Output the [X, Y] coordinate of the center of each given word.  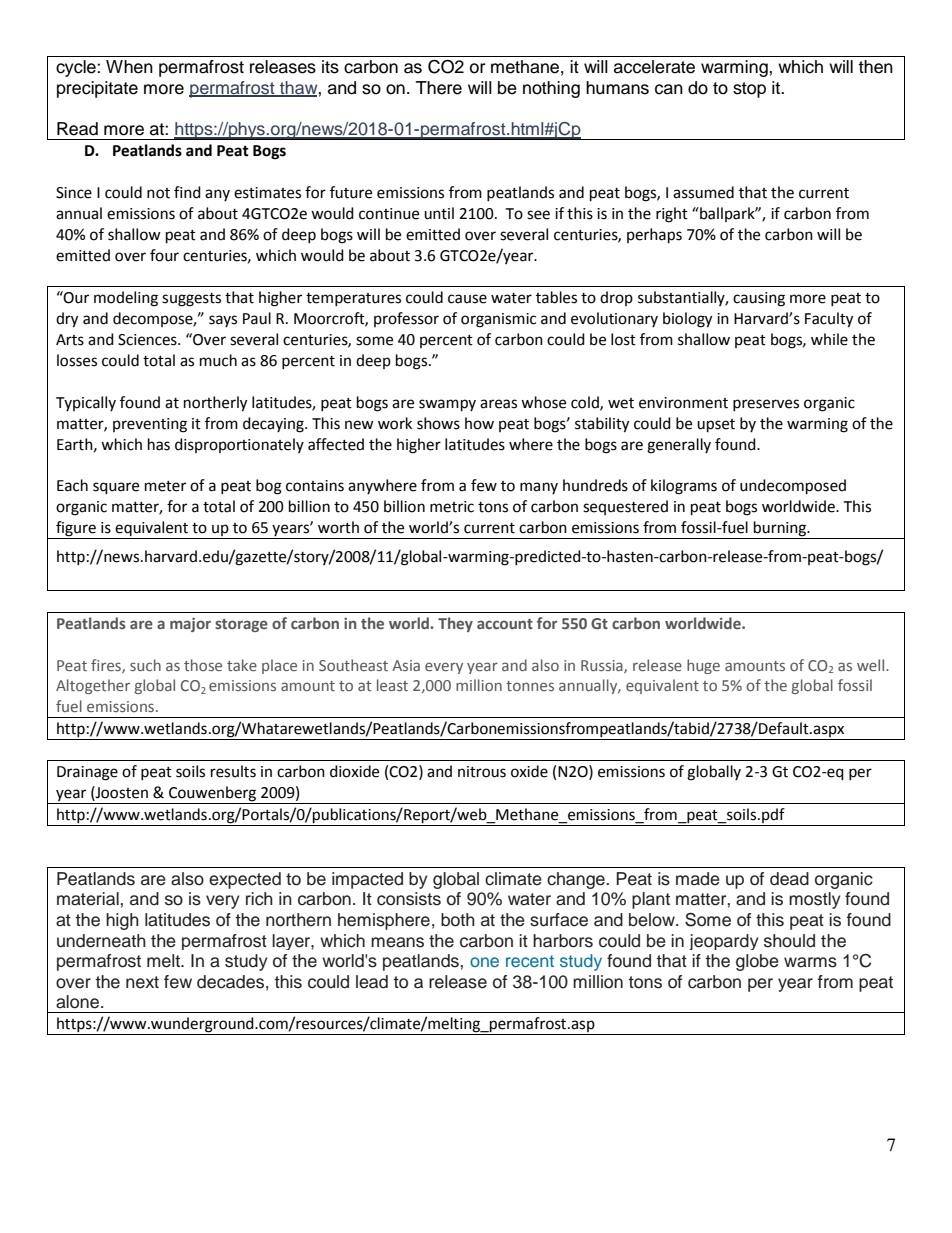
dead [789, 879]
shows [438, 423]
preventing [150, 425]
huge [703, 666]
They [455, 624]
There [439, 88]
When [129, 67]
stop [749, 90]
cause [467, 299]
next [142, 982]
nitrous [482, 772]
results [233, 771]
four [164, 255]
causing [759, 299]
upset [716, 426]
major [190, 625]
